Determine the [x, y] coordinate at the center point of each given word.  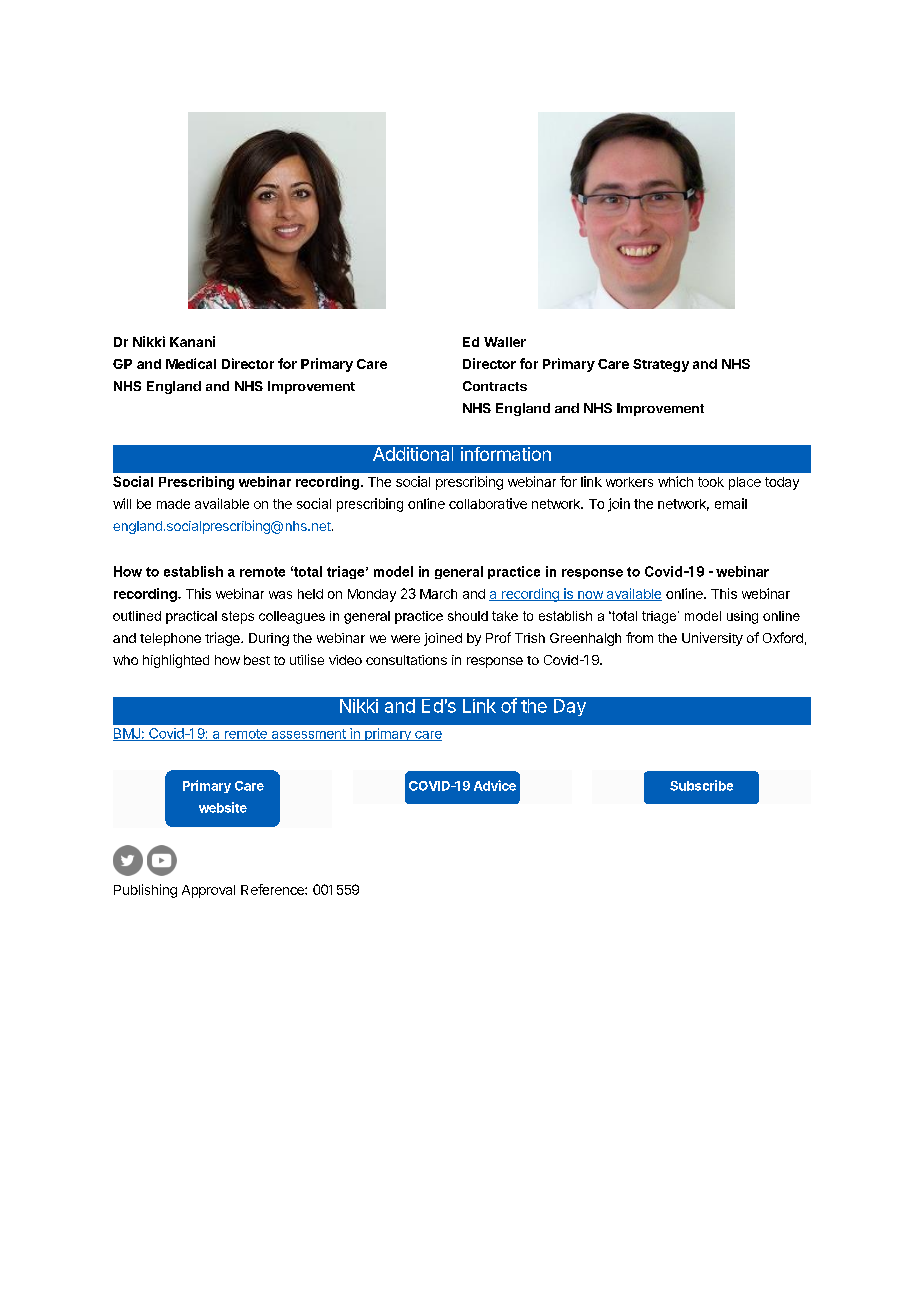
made [173, 504]
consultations [406, 660]
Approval [208, 891]
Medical [191, 363]
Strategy [661, 365]
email [731, 503]
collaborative [488, 503]
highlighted [176, 661]
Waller [505, 342]
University [712, 639]
